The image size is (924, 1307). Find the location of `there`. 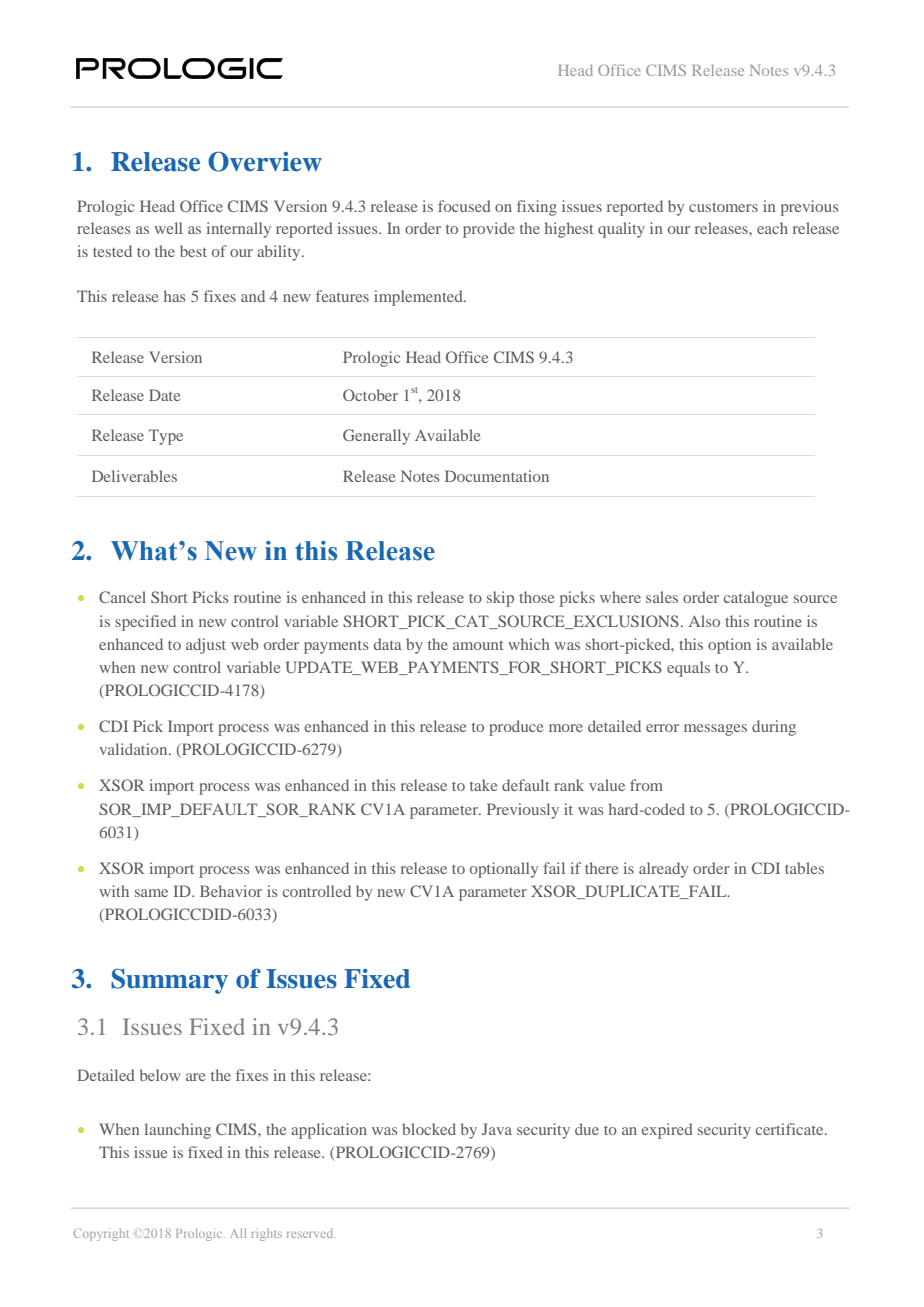

there is located at coordinates (601, 868).
